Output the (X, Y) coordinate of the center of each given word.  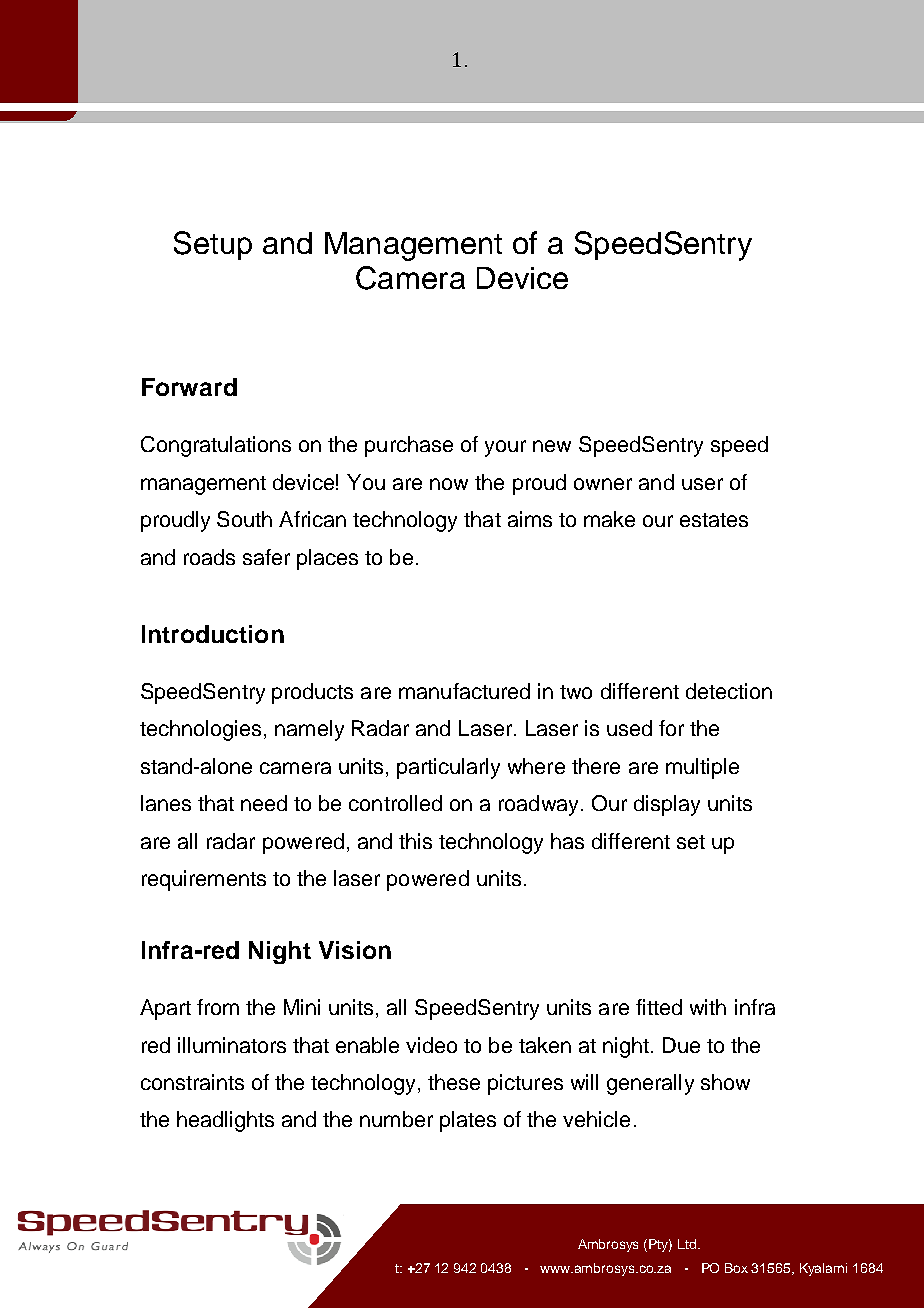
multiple (702, 768)
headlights (225, 1121)
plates (468, 1121)
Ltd (688, 1244)
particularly (448, 768)
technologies (200, 730)
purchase (409, 446)
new (552, 446)
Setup (213, 245)
